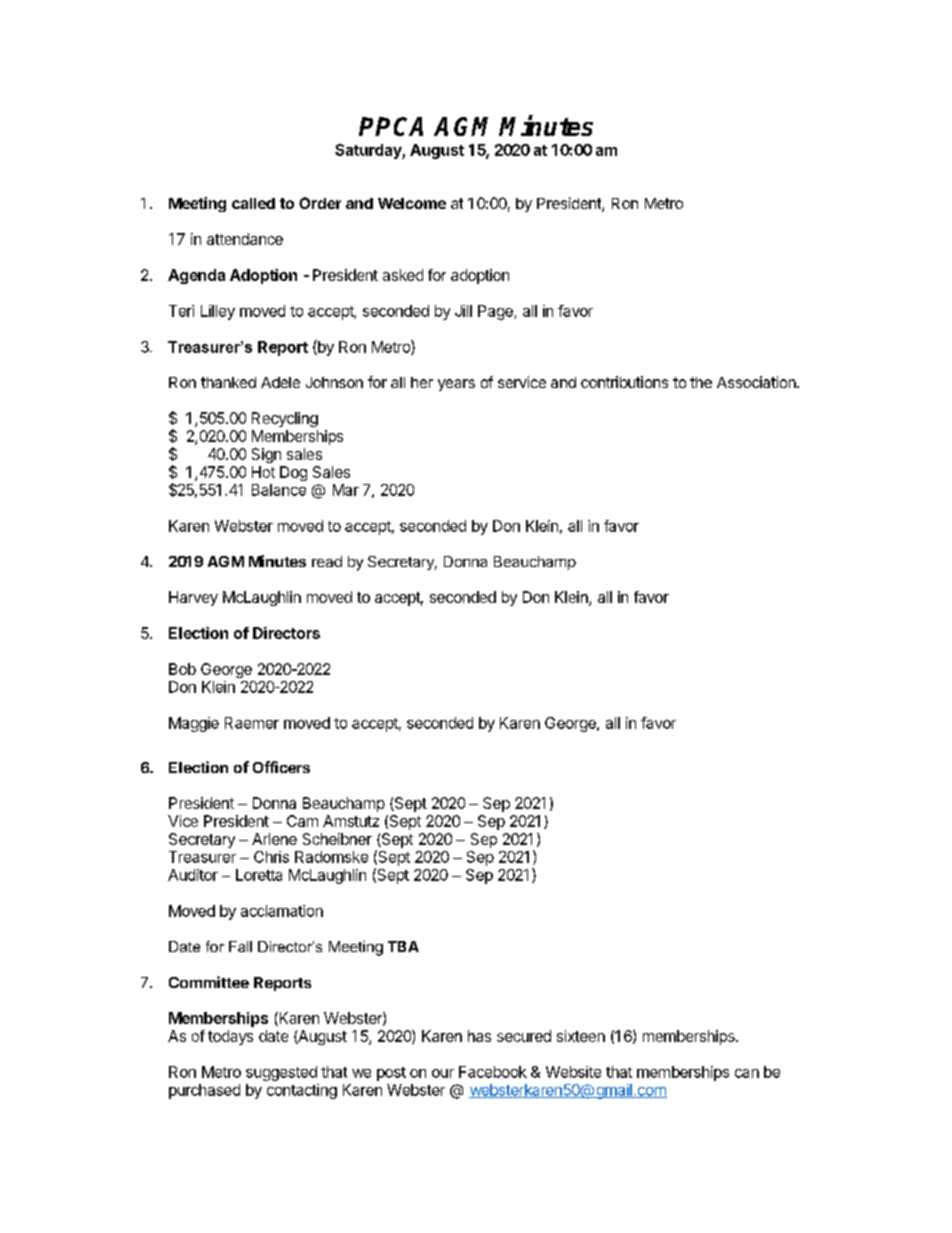 Image resolution: width=952 pixels, height=1233 pixels. I want to click on contributions, so click(624, 382).
